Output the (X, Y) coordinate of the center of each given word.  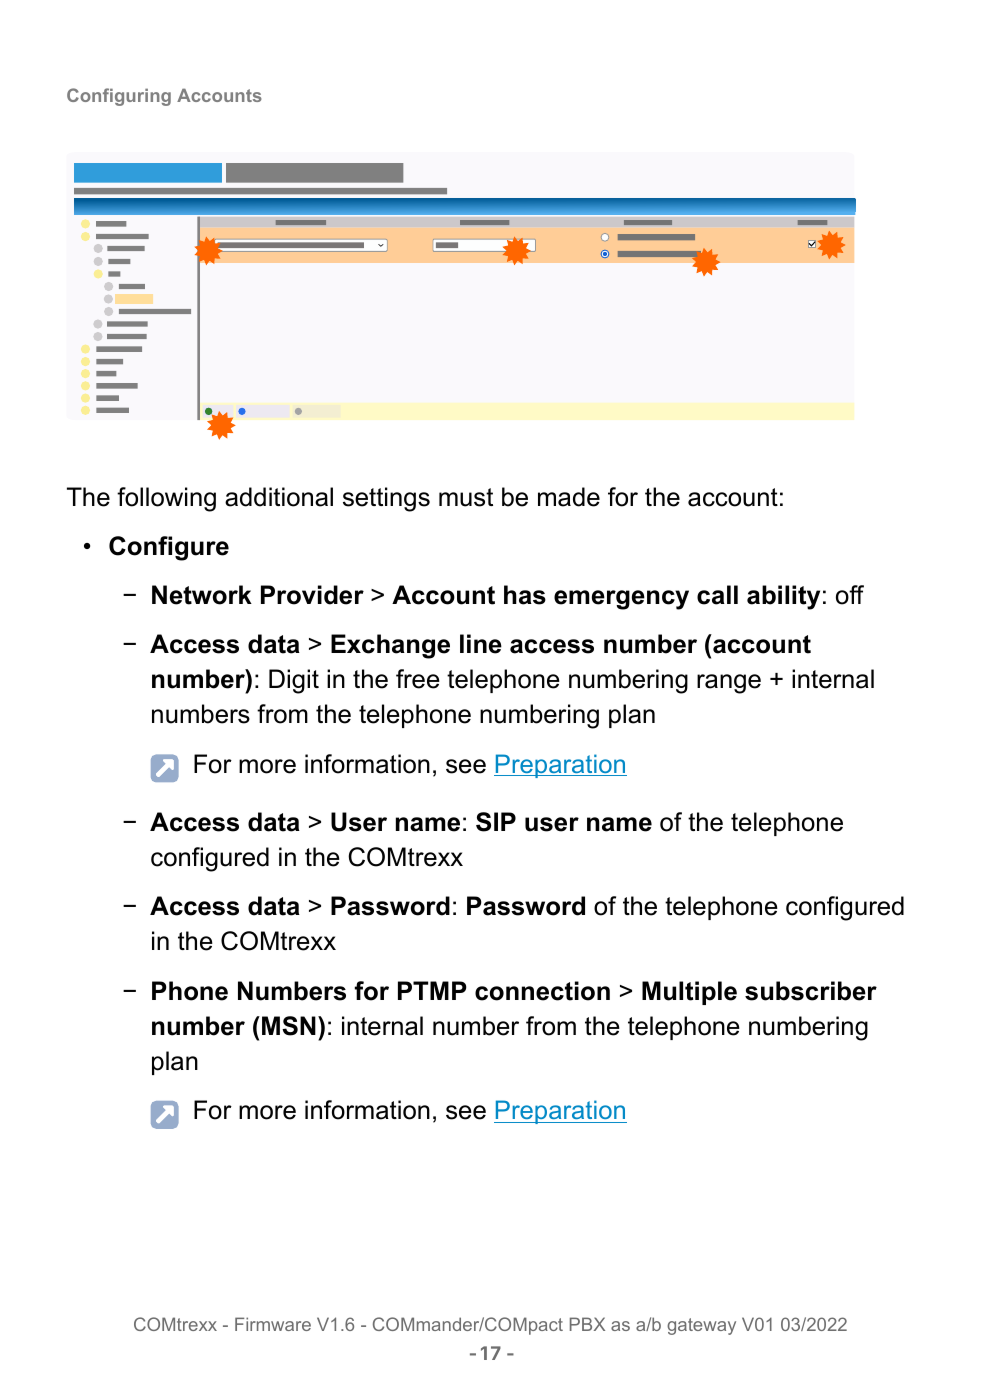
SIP (496, 822)
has (525, 595)
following (166, 499)
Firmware (273, 1324)
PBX (587, 1324)
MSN (289, 1026)
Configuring (119, 97)
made (569, 497)
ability (783, 597)
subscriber (811, 991)
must (466, 497)
